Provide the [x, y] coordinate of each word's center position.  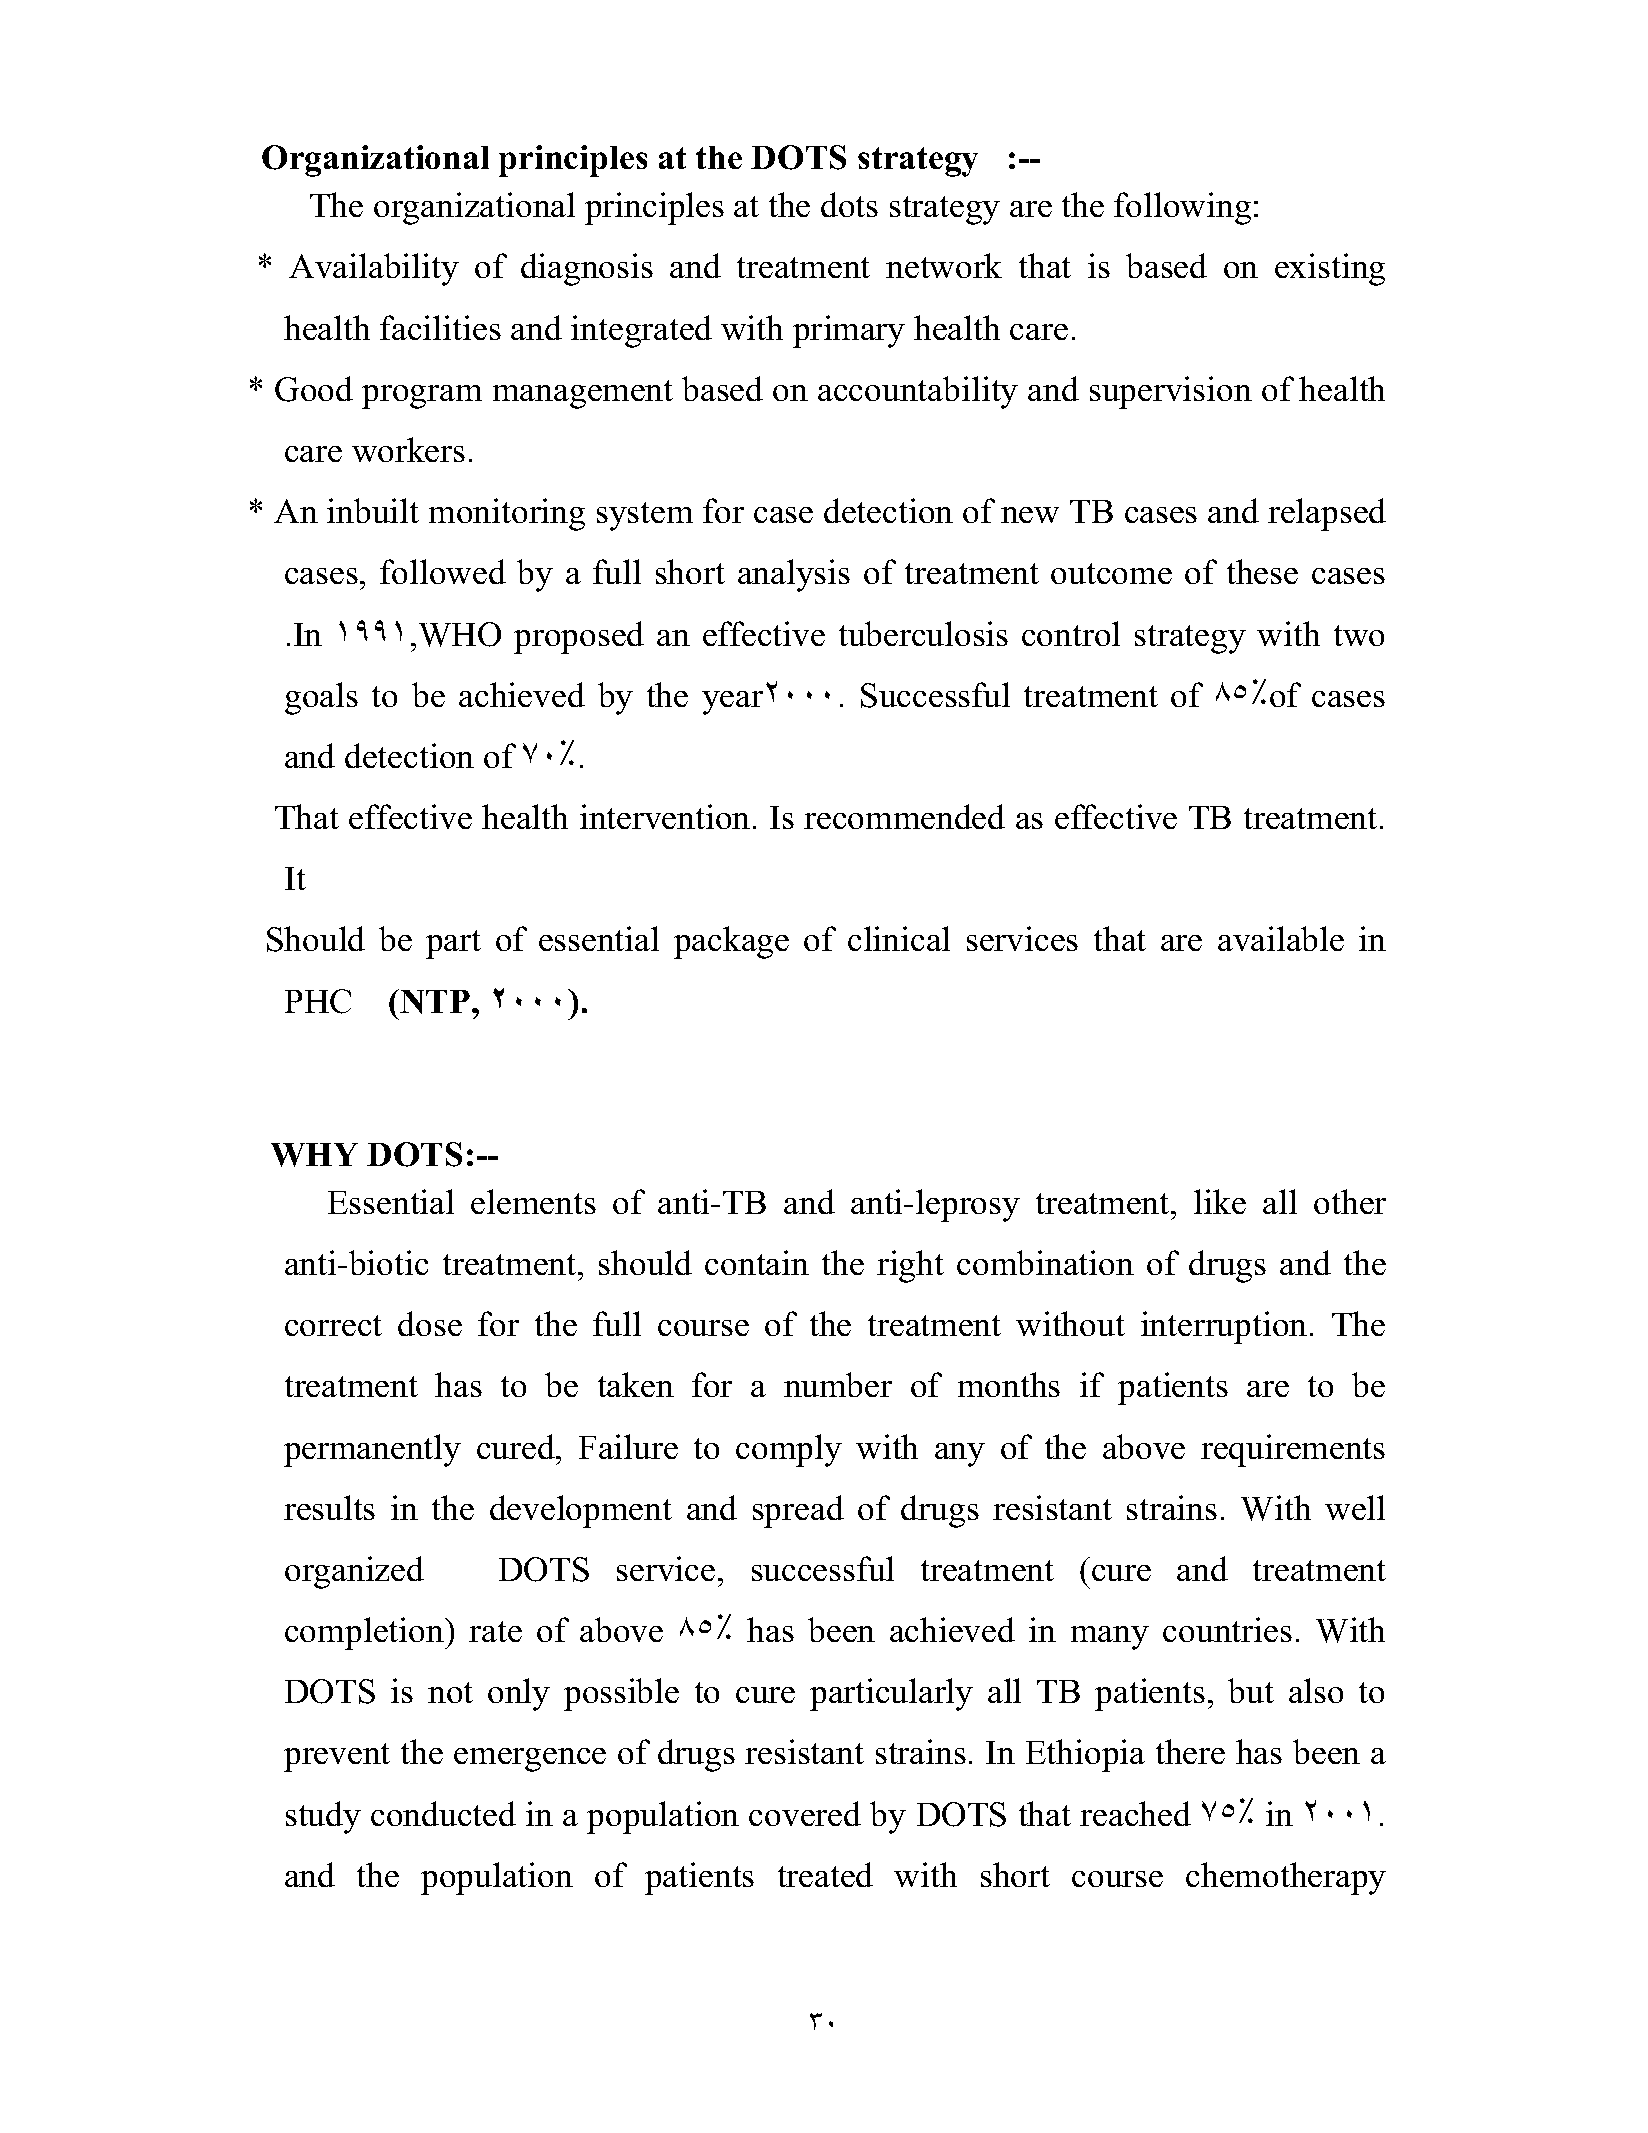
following [1182, 208]
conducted [443, 1813]
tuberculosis [923, 633]
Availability [374, 269]
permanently [372, 1450]
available [1281, 938]
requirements [1293, 1450]
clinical [899, 938]
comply [789, 1450]
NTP [435, 1001]
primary [849, 331]
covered [805, 1813]
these [1262, 571]
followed [443, 571]
